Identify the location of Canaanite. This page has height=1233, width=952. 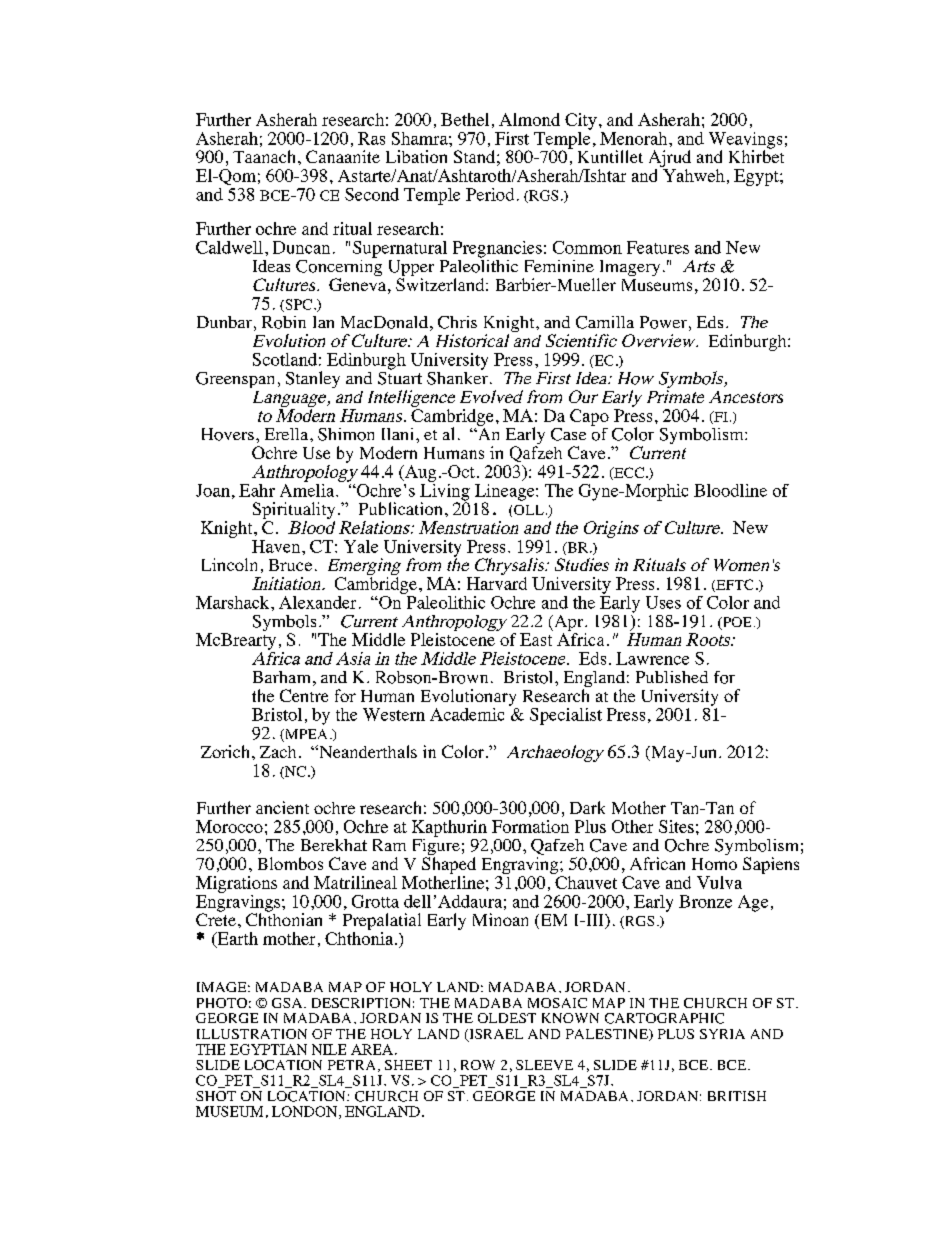
(343, 156).
